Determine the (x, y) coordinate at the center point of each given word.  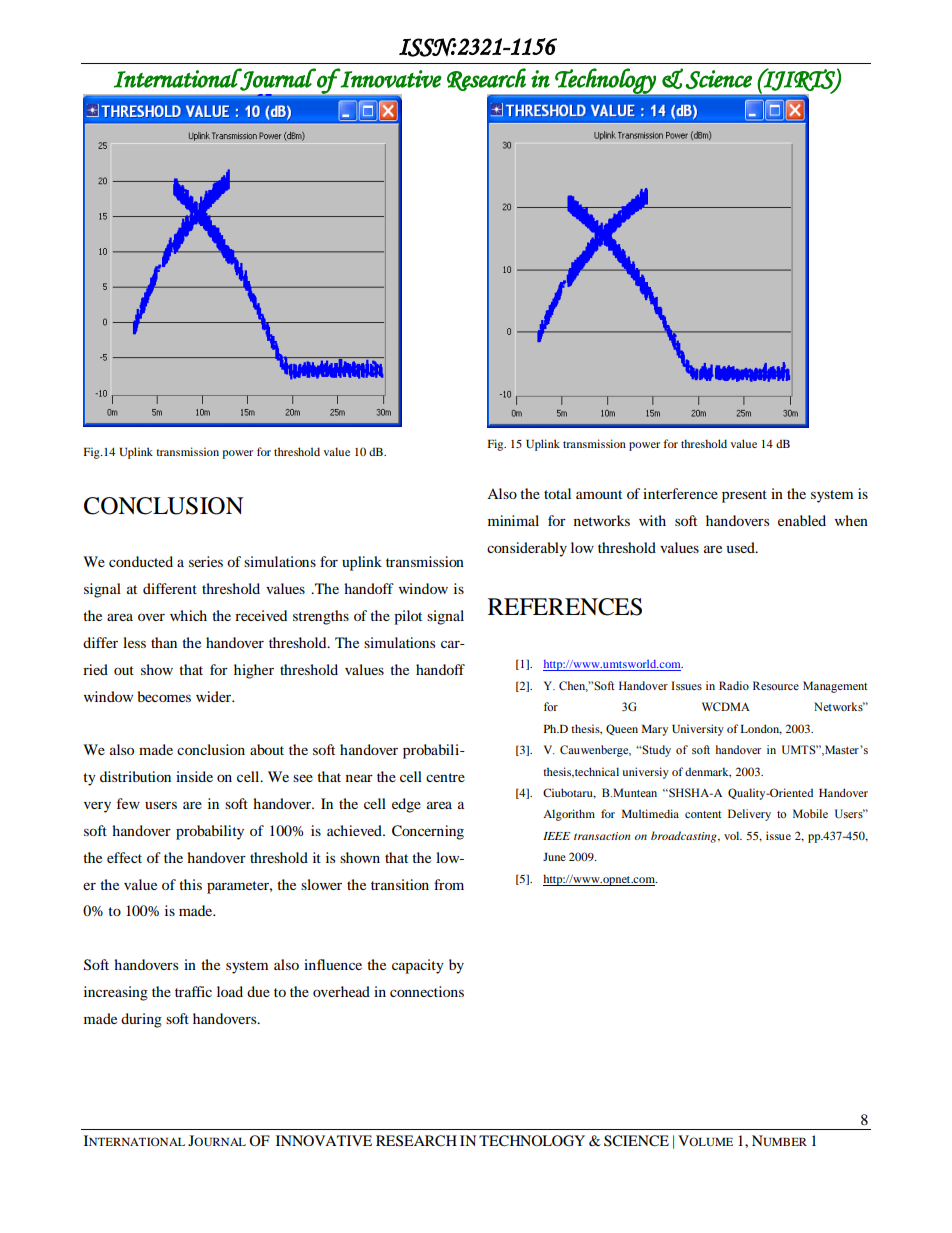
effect (124, 857)
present (744, 496)
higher (254, 671)
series (206, 561)
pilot (408, 617)
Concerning (428, 832)
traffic (193, 991)
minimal (513, 520)
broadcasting (685, 837)
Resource (776, 685)
